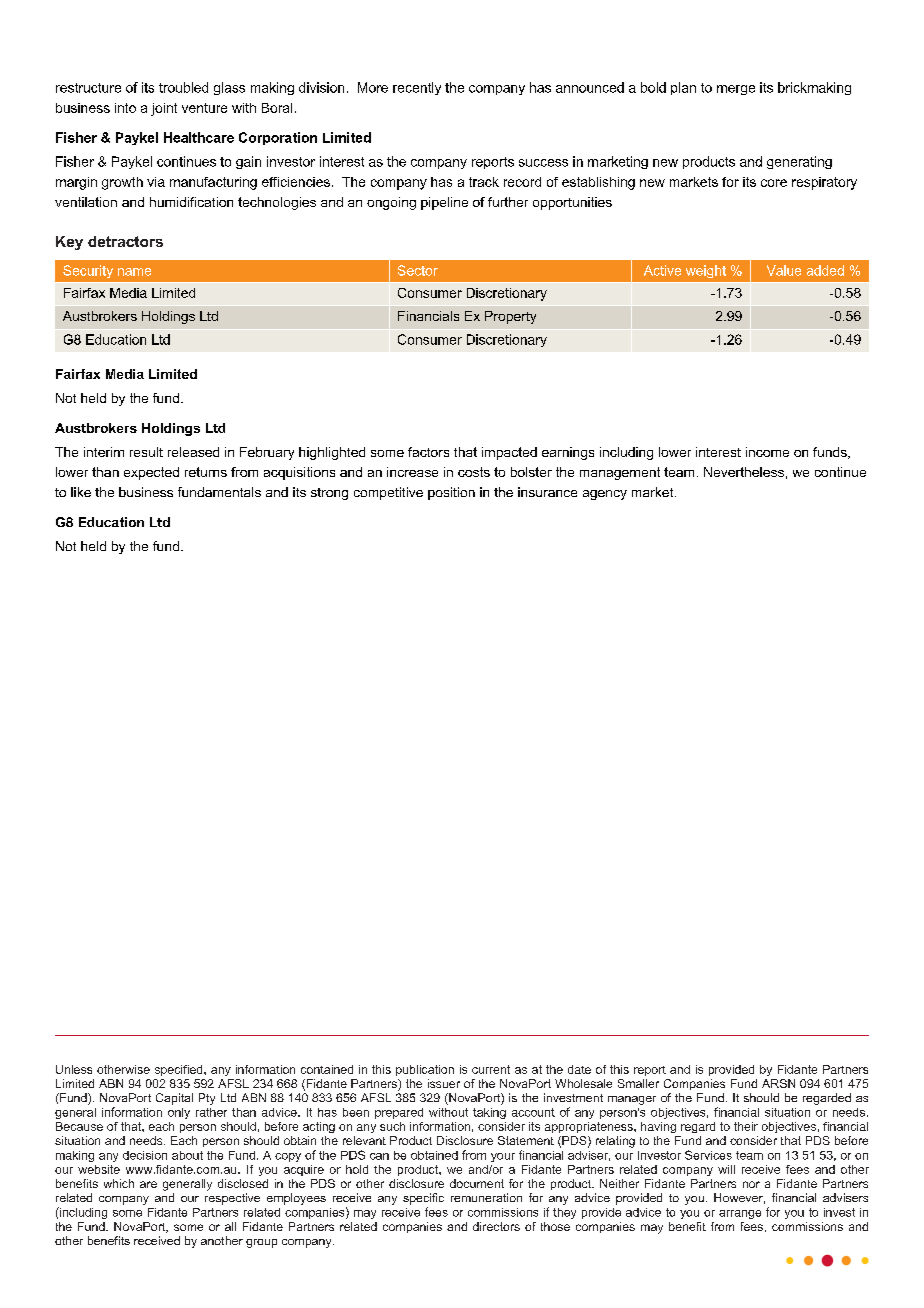  What do you see at coordinates (164, 109) in the screenshot?
I see `joint` at bounding box center [164, 109].
